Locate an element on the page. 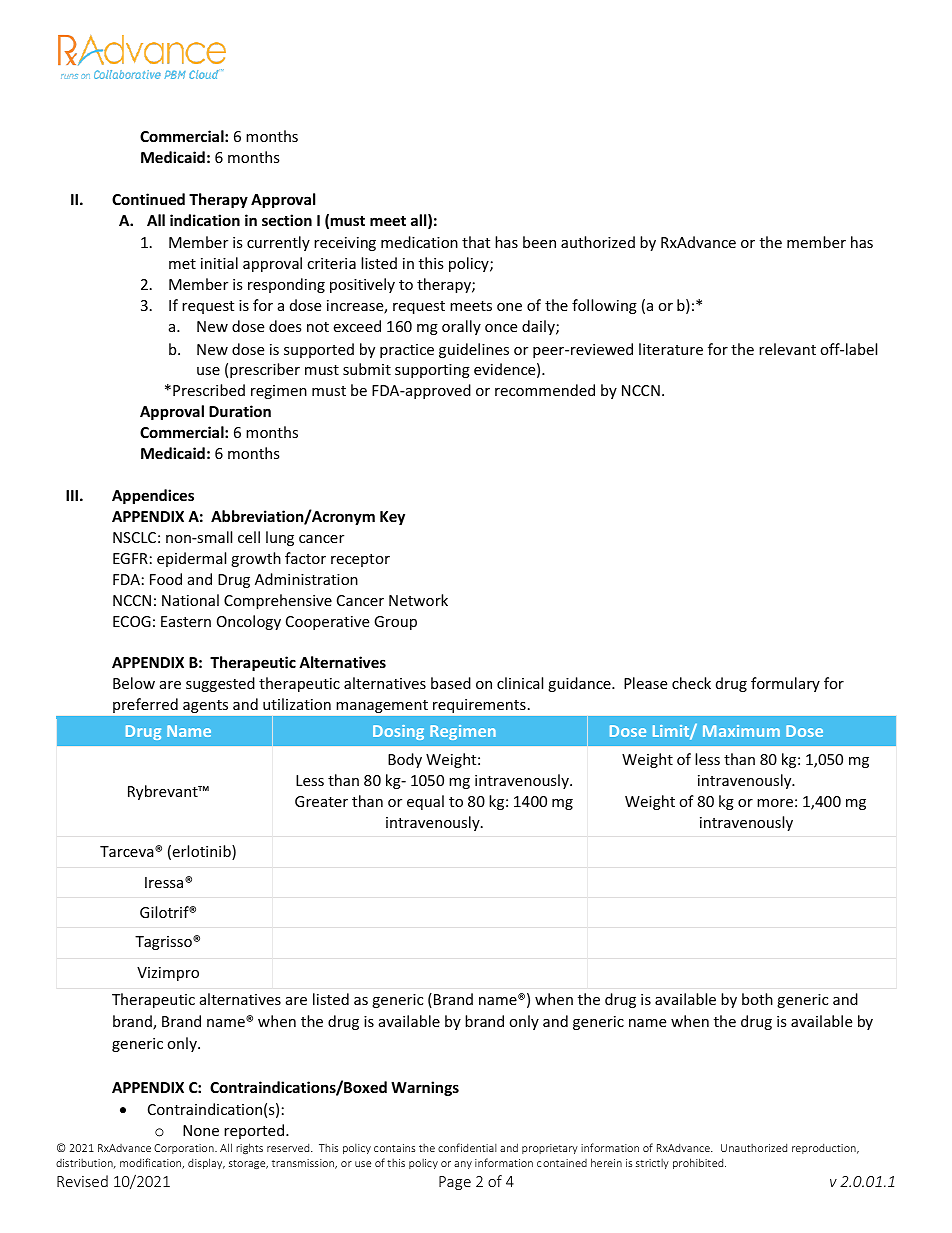  medication is located at coordinates (419, 242).
